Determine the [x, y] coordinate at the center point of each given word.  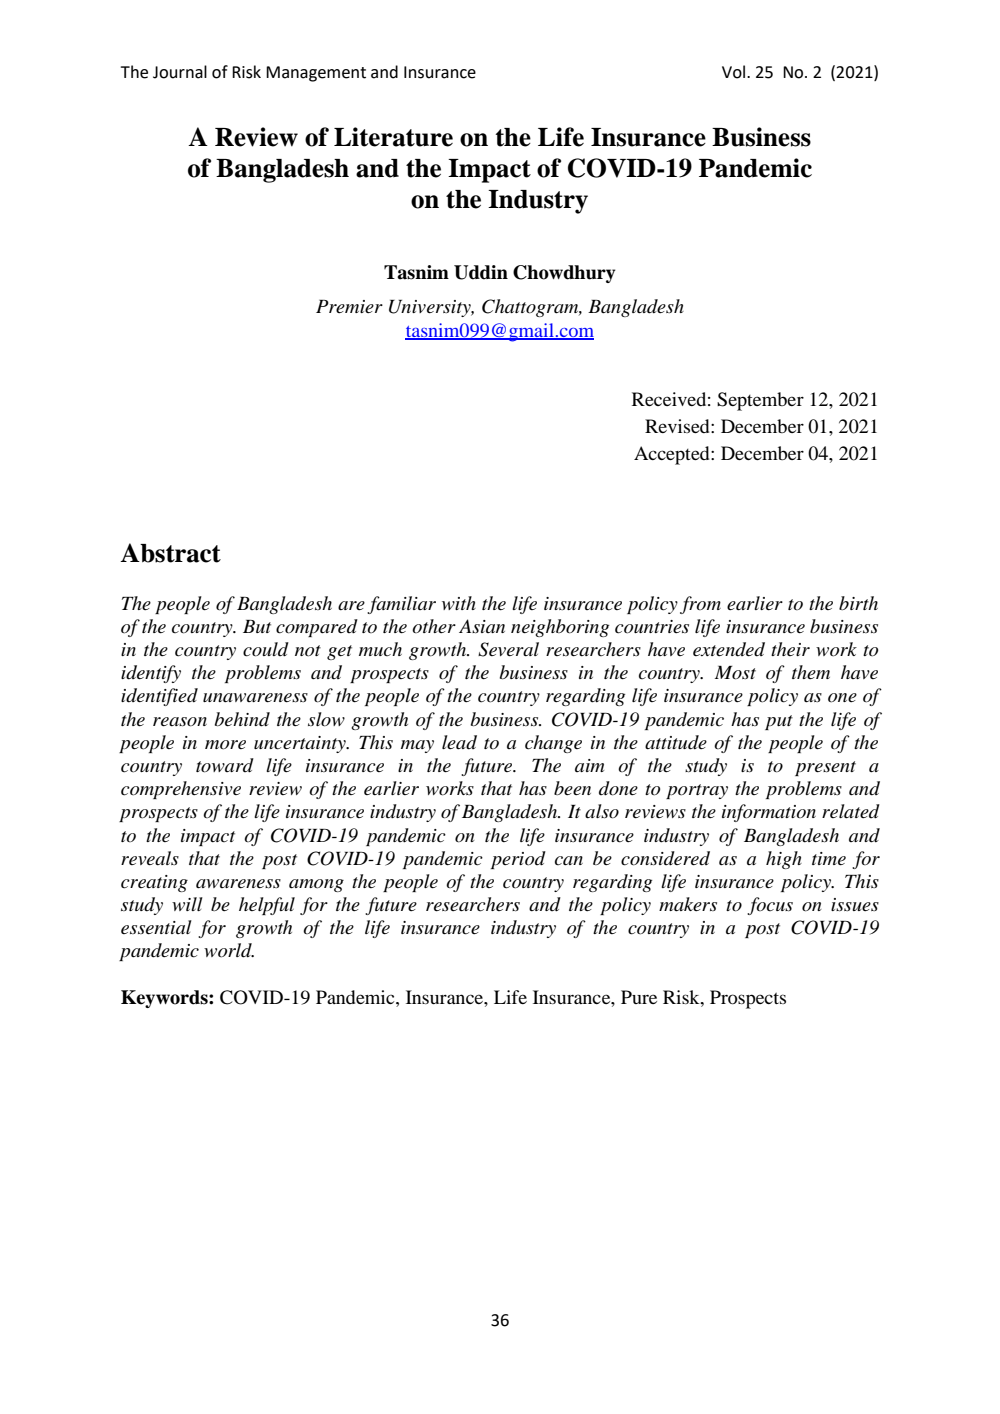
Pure [639, 997]
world [229, 950]
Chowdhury [564, 274]
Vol [735, 72]
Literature [393, 137]
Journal [180, 72]
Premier [349, 306]
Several [508, 649]
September [760, 401]
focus [770, 906]
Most [735, 673]
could [266, 649]
